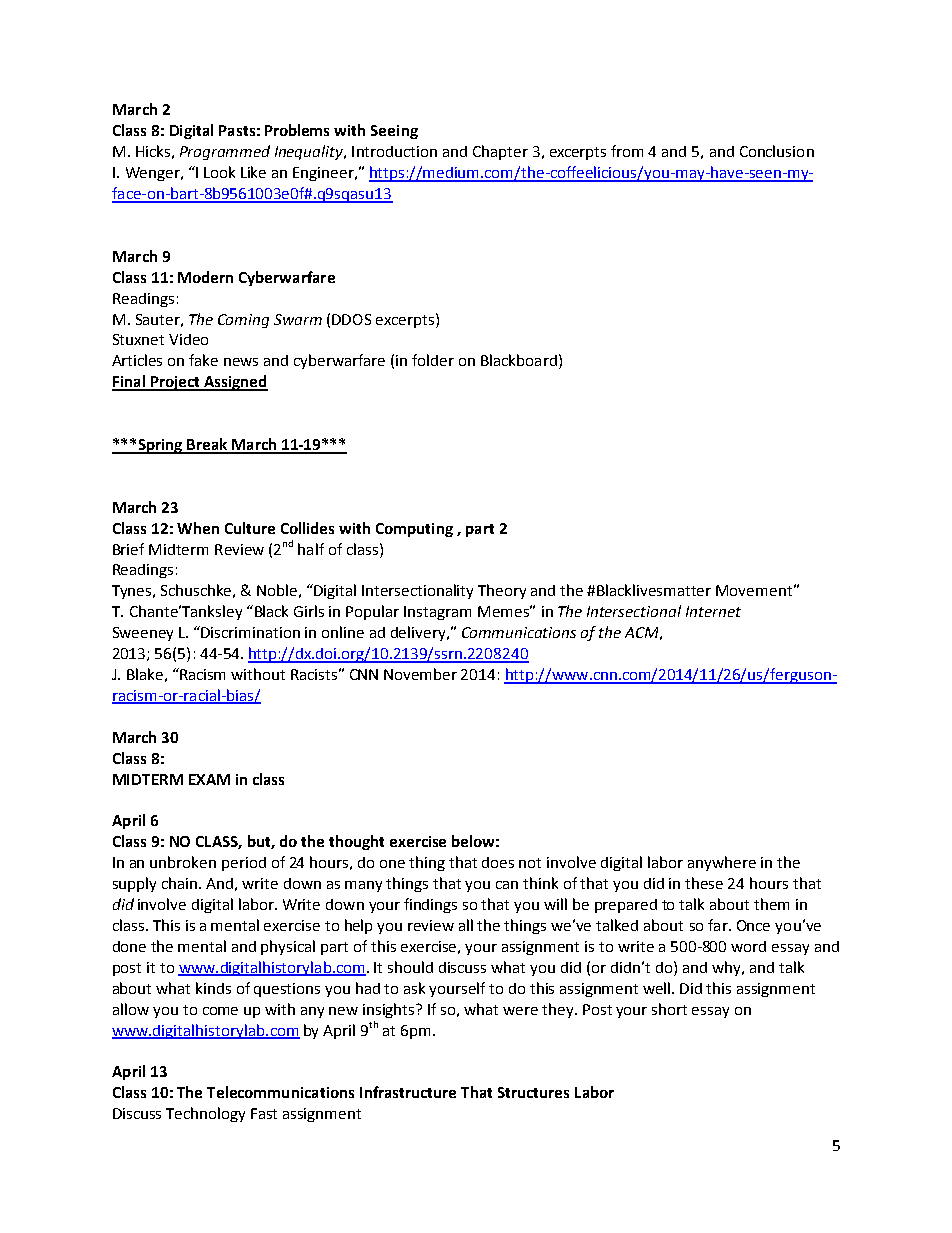  Describe the element at coordinates (205, 1114) in the page. I see `Technology` at that location.
